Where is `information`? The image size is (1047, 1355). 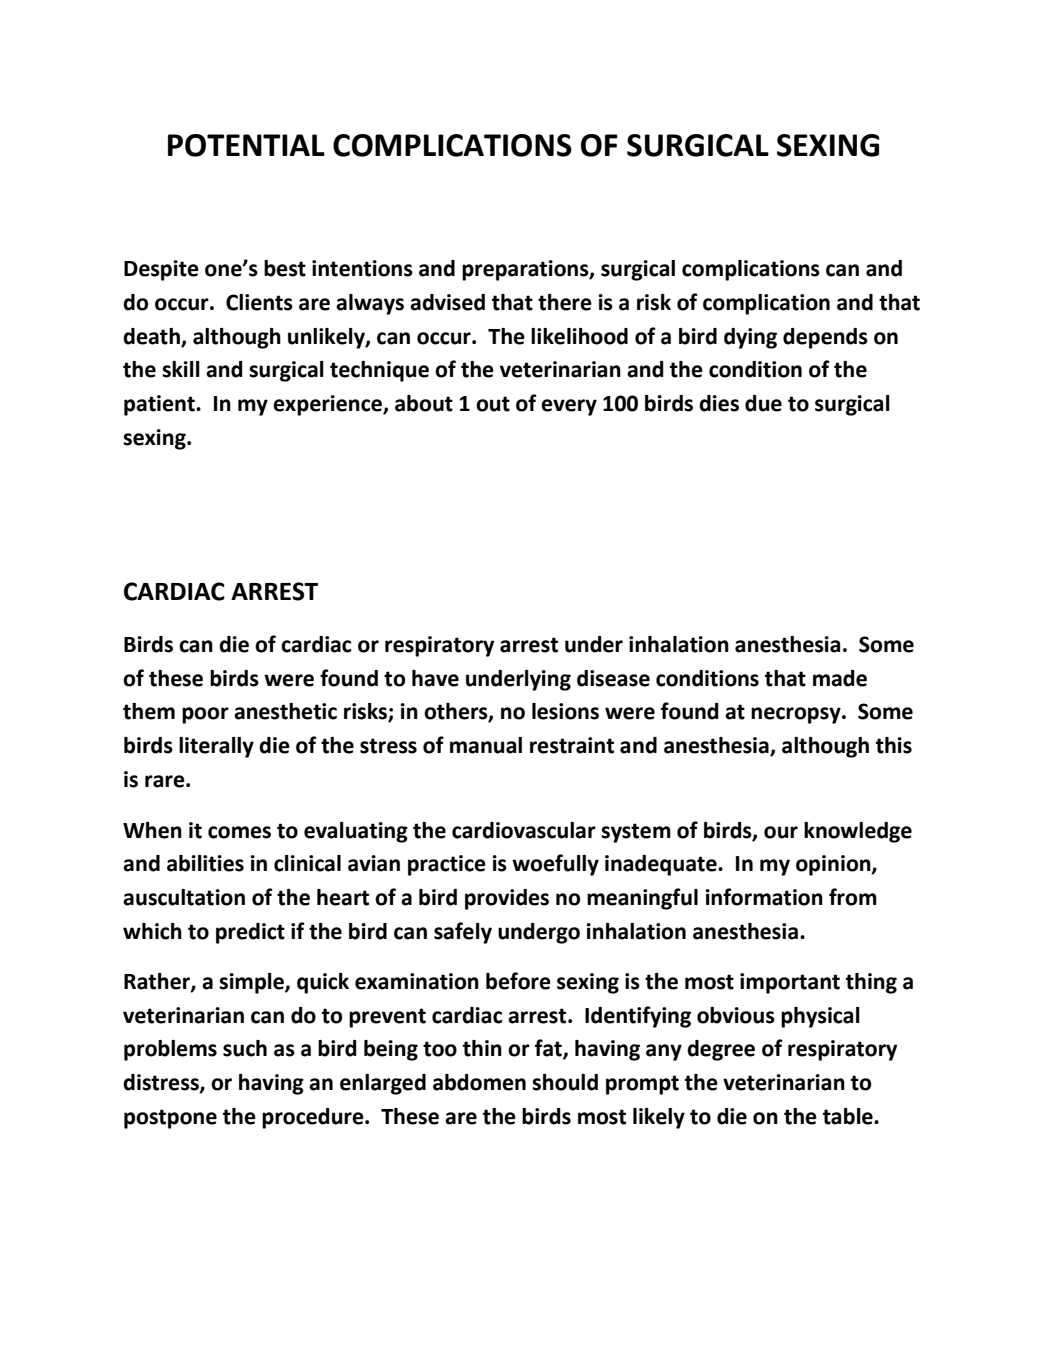 information is located at coordinates (764, 897).
